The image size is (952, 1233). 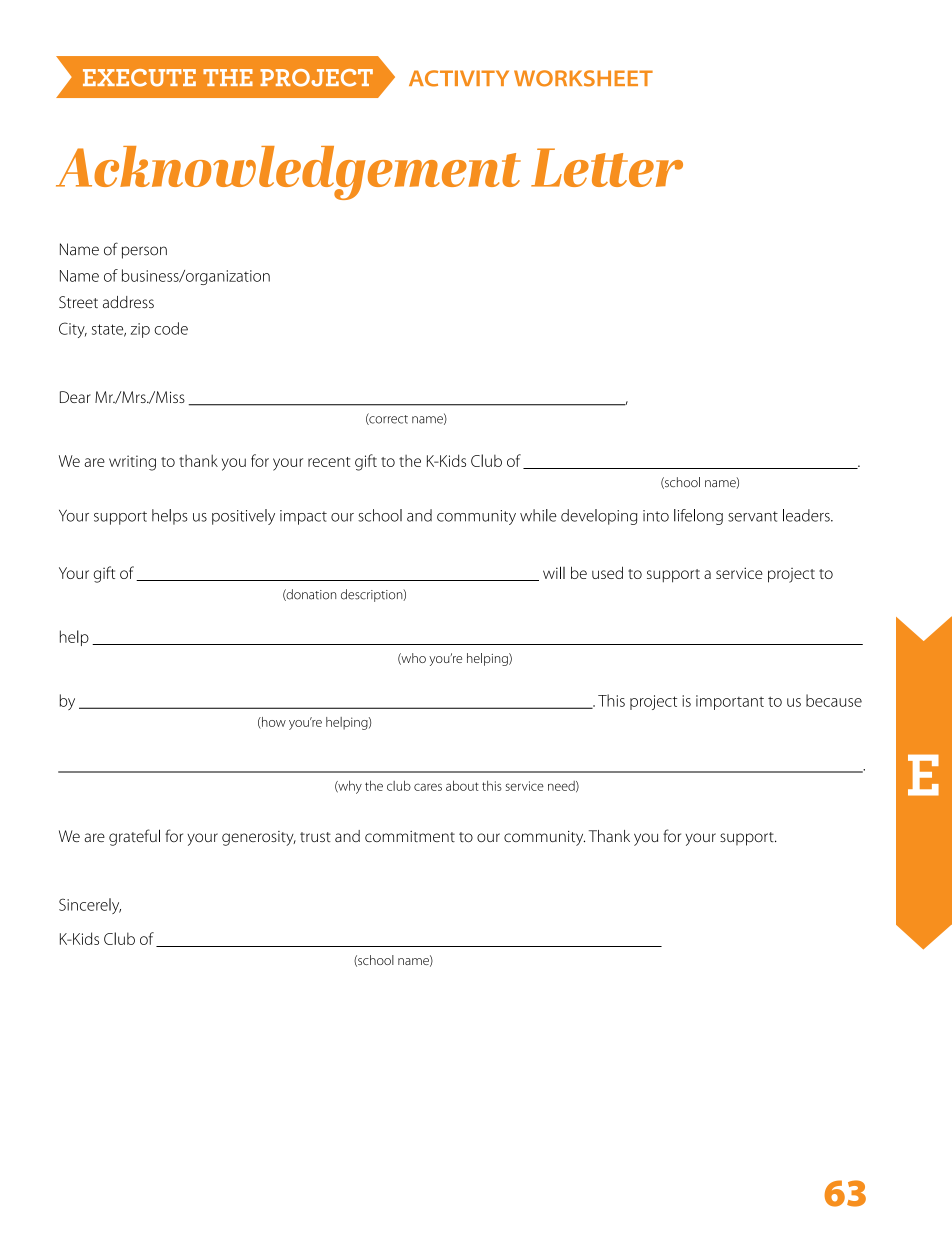 I want to click on positively, so click(x=243, y=517).
